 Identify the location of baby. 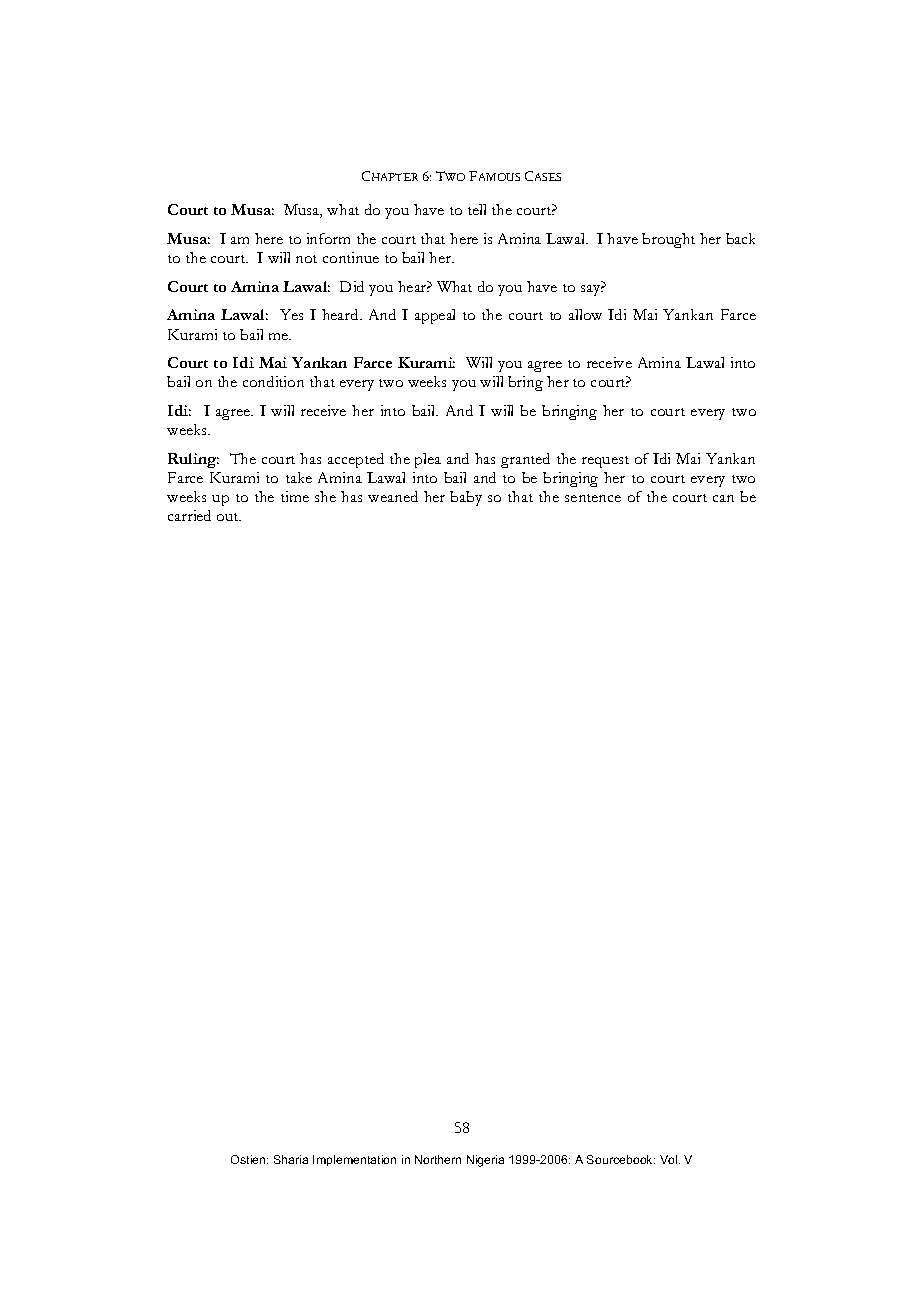
(466, 498).
